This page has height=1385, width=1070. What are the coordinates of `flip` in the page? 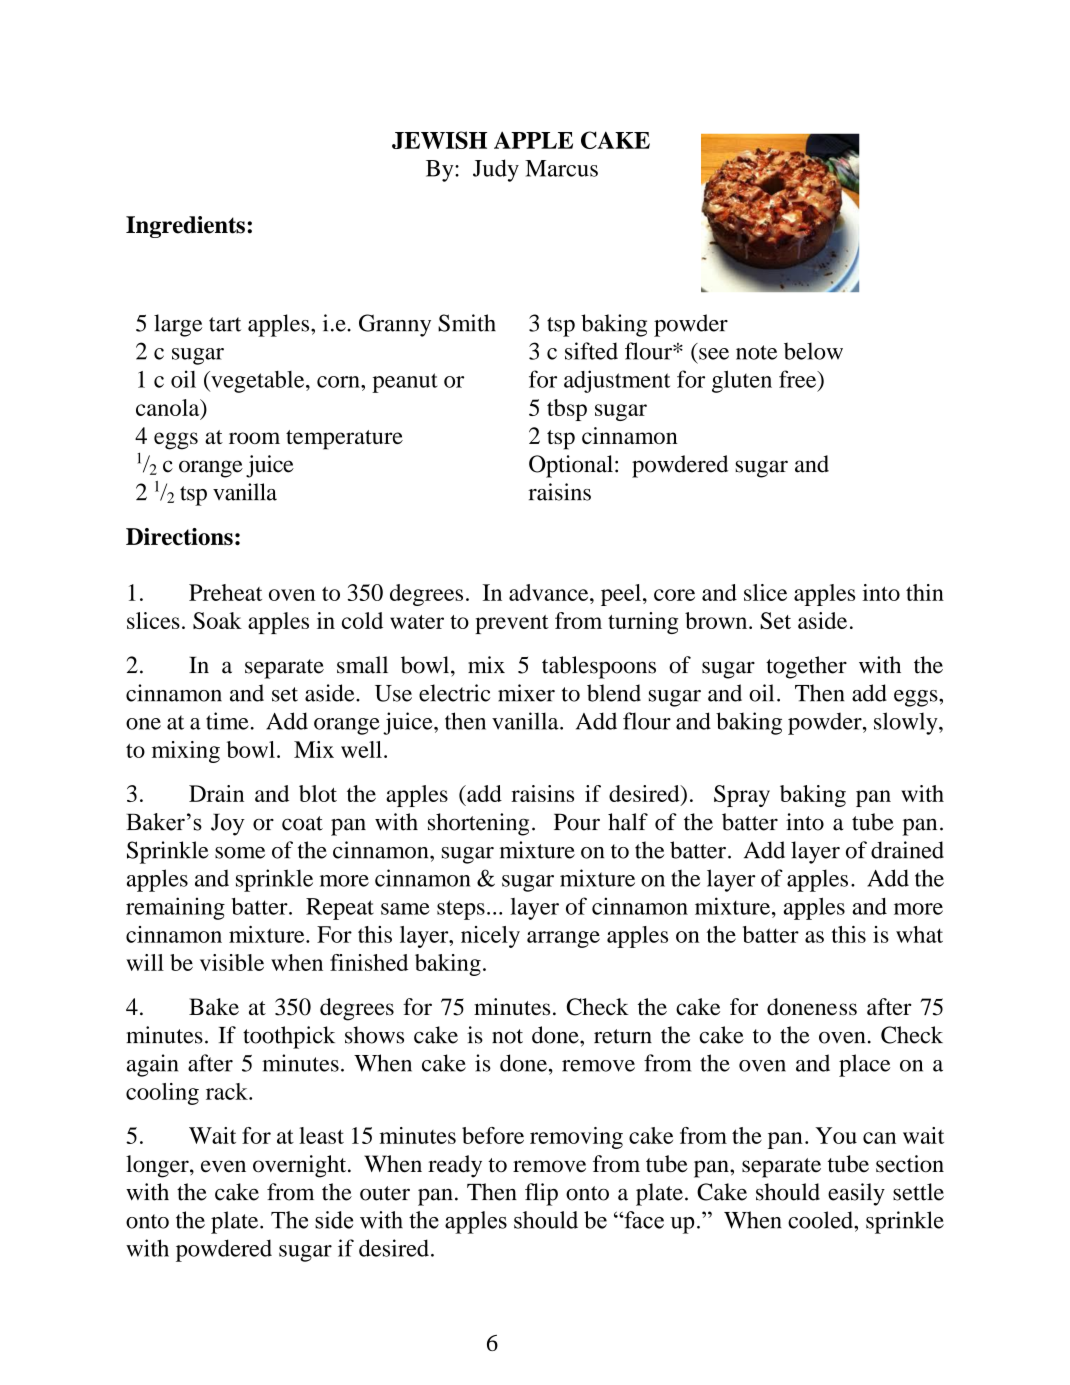 It's located at (541, 1194).
